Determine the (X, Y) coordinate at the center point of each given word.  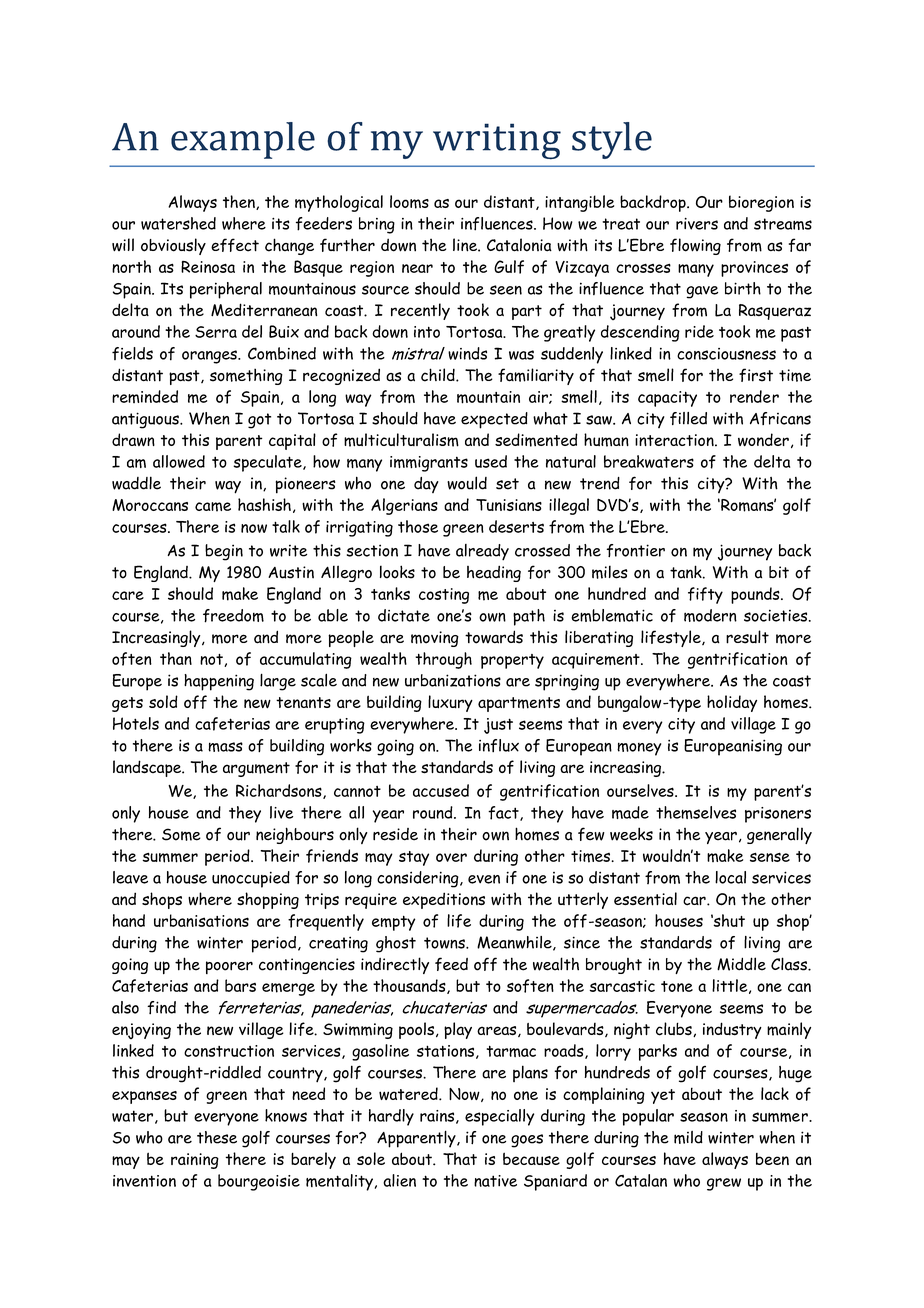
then (240, 202)
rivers (697, 224)
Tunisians (509, 505)
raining (195, 1161)
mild (688, 1137)
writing (497, 141)
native (495, 1181)
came (213, 507)
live (281, 812)
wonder (763, 440)
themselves (696, 812)
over (451, 857)
